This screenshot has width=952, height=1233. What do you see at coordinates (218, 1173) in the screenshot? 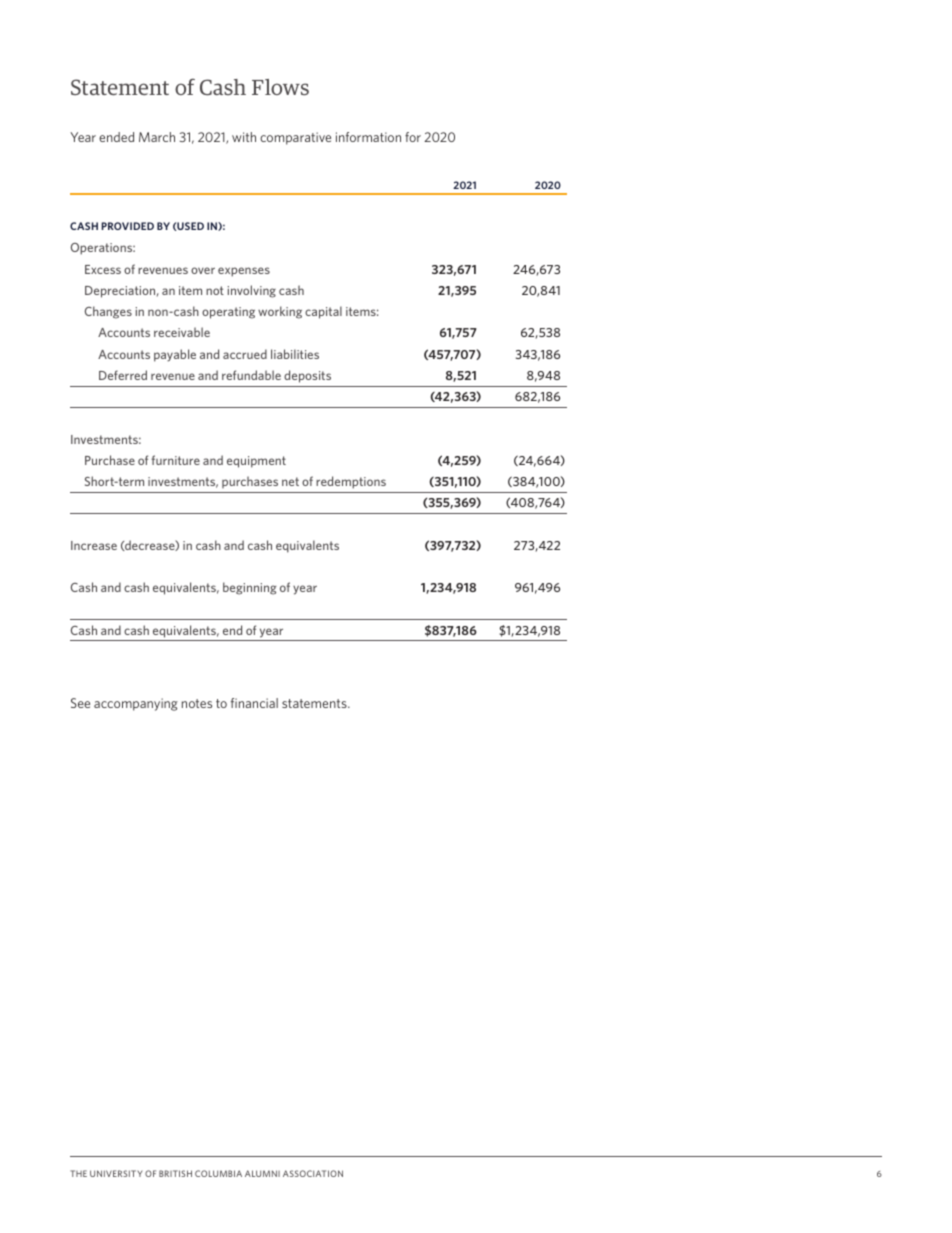
I see `COLUMBIA` at bounding box center [218, 1173].
